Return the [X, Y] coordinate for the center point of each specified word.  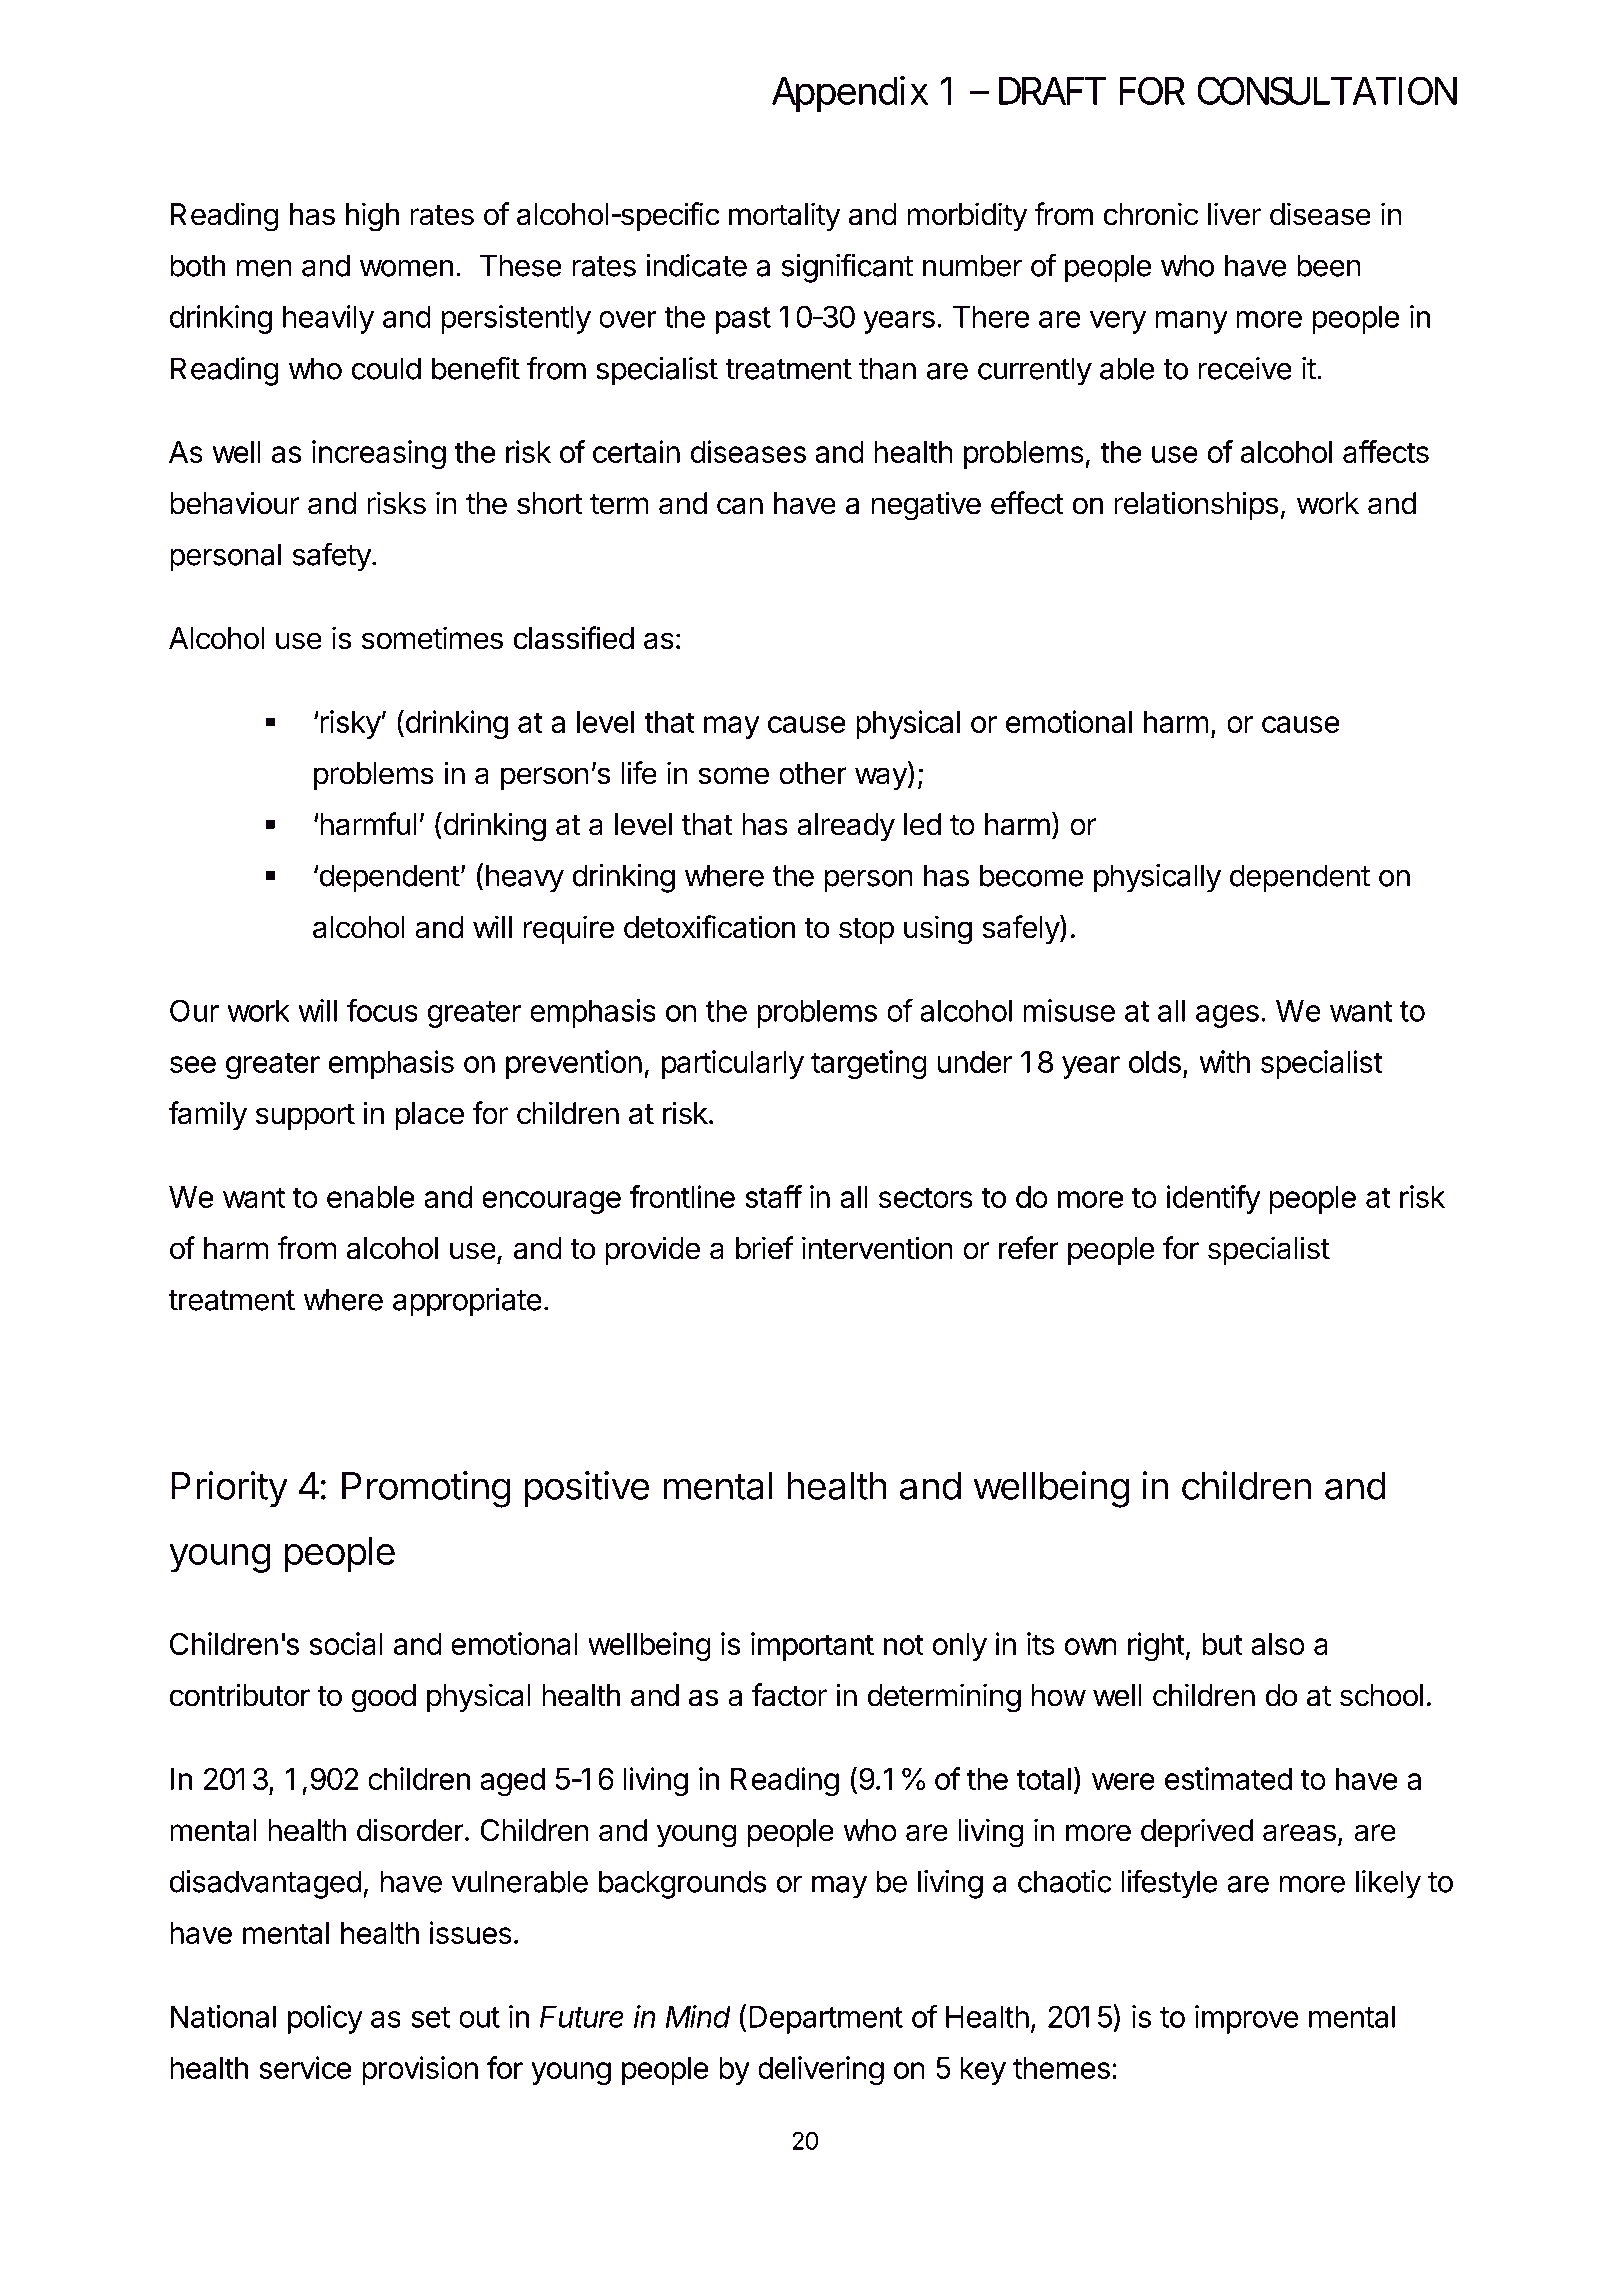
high [372, 217]
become [1031, 875]
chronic [1150, 214]
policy [325, 2019]
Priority [229, 1489]
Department [826, 2019]
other [813, 773]
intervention [877, 1248]
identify [1214, 1199]
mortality [784, 216]
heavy [525, 878]
